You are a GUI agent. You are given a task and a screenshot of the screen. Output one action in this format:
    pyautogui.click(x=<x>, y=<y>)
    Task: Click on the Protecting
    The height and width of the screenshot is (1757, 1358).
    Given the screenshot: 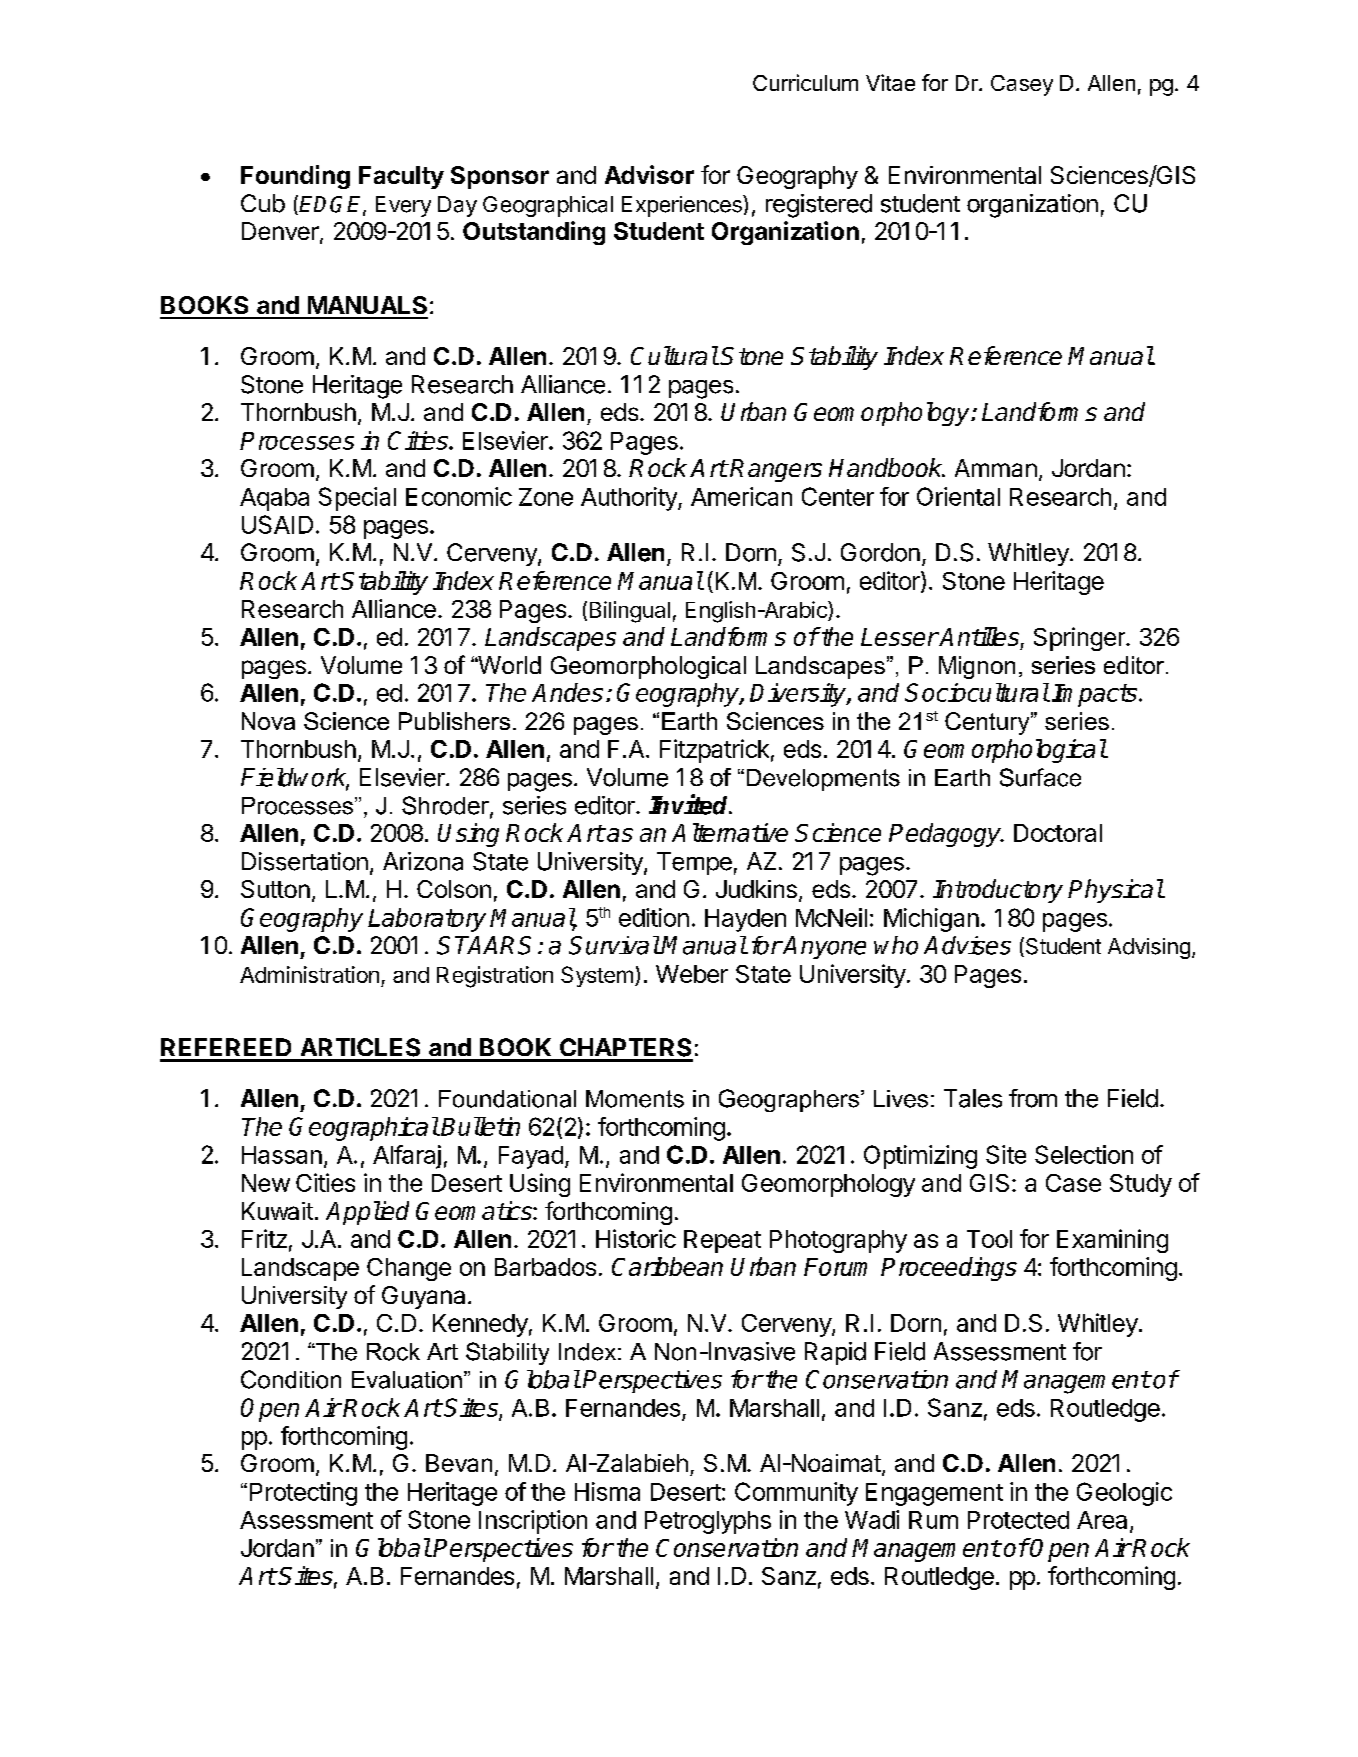 What is the action you would take?
    pyautogui.click(x=303, y=1494)
